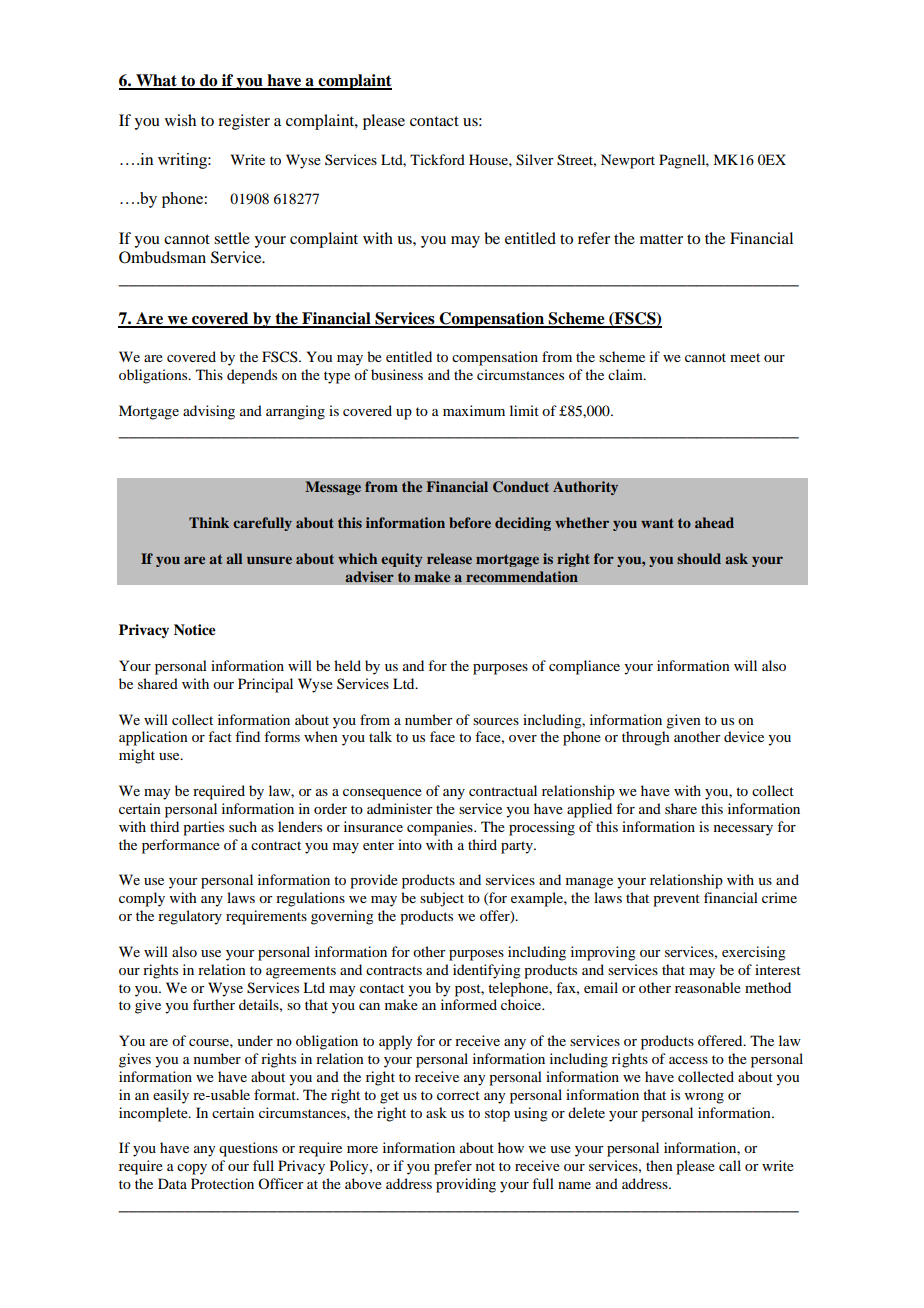 The image size is (924, 1308). What do you see at coordinates (743, 830) in the screenshot?
I see `necessary` at bounding box center [743, 830].
